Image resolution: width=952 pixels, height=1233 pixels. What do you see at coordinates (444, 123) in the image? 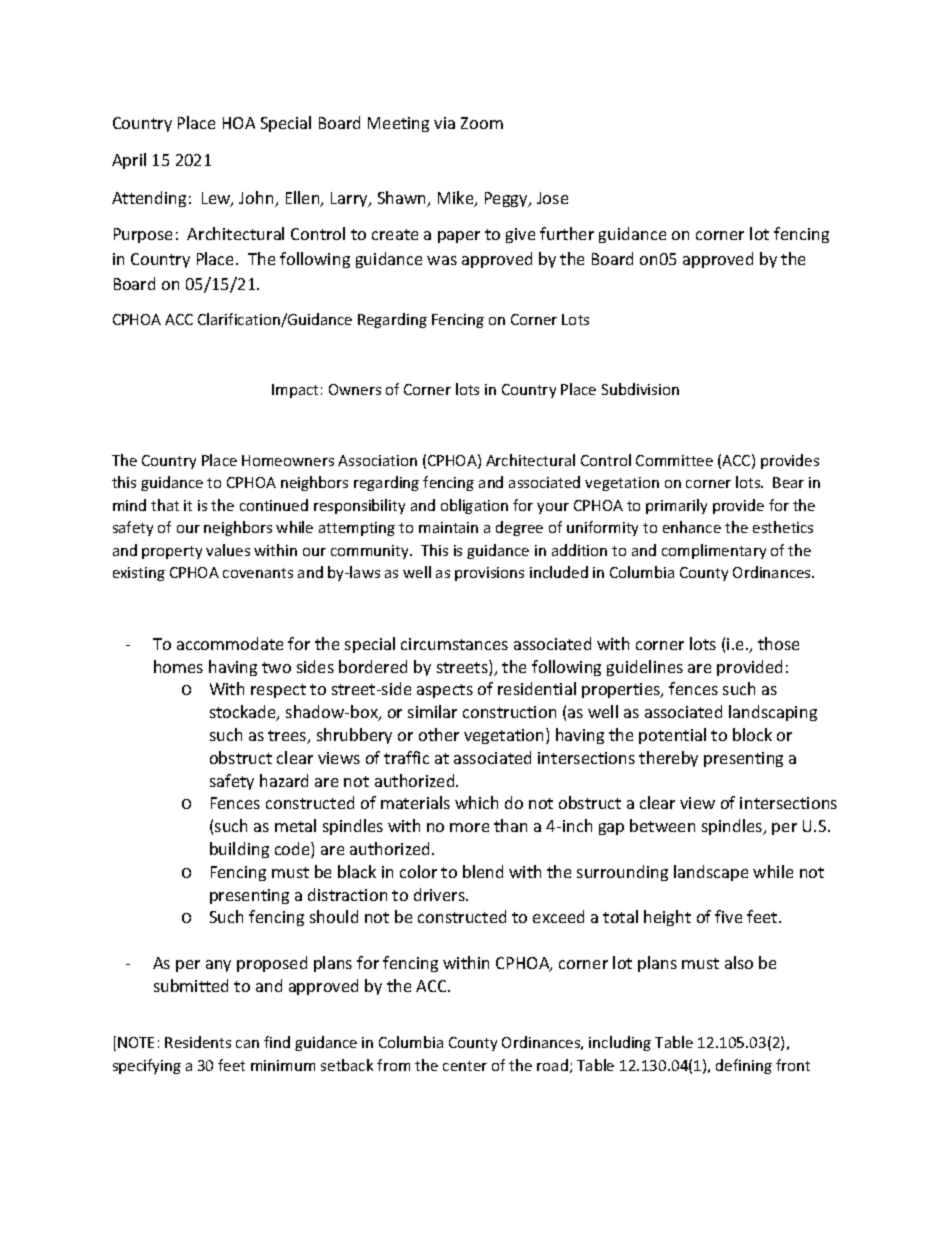
I see `via` at bounding box center [444, 123].
